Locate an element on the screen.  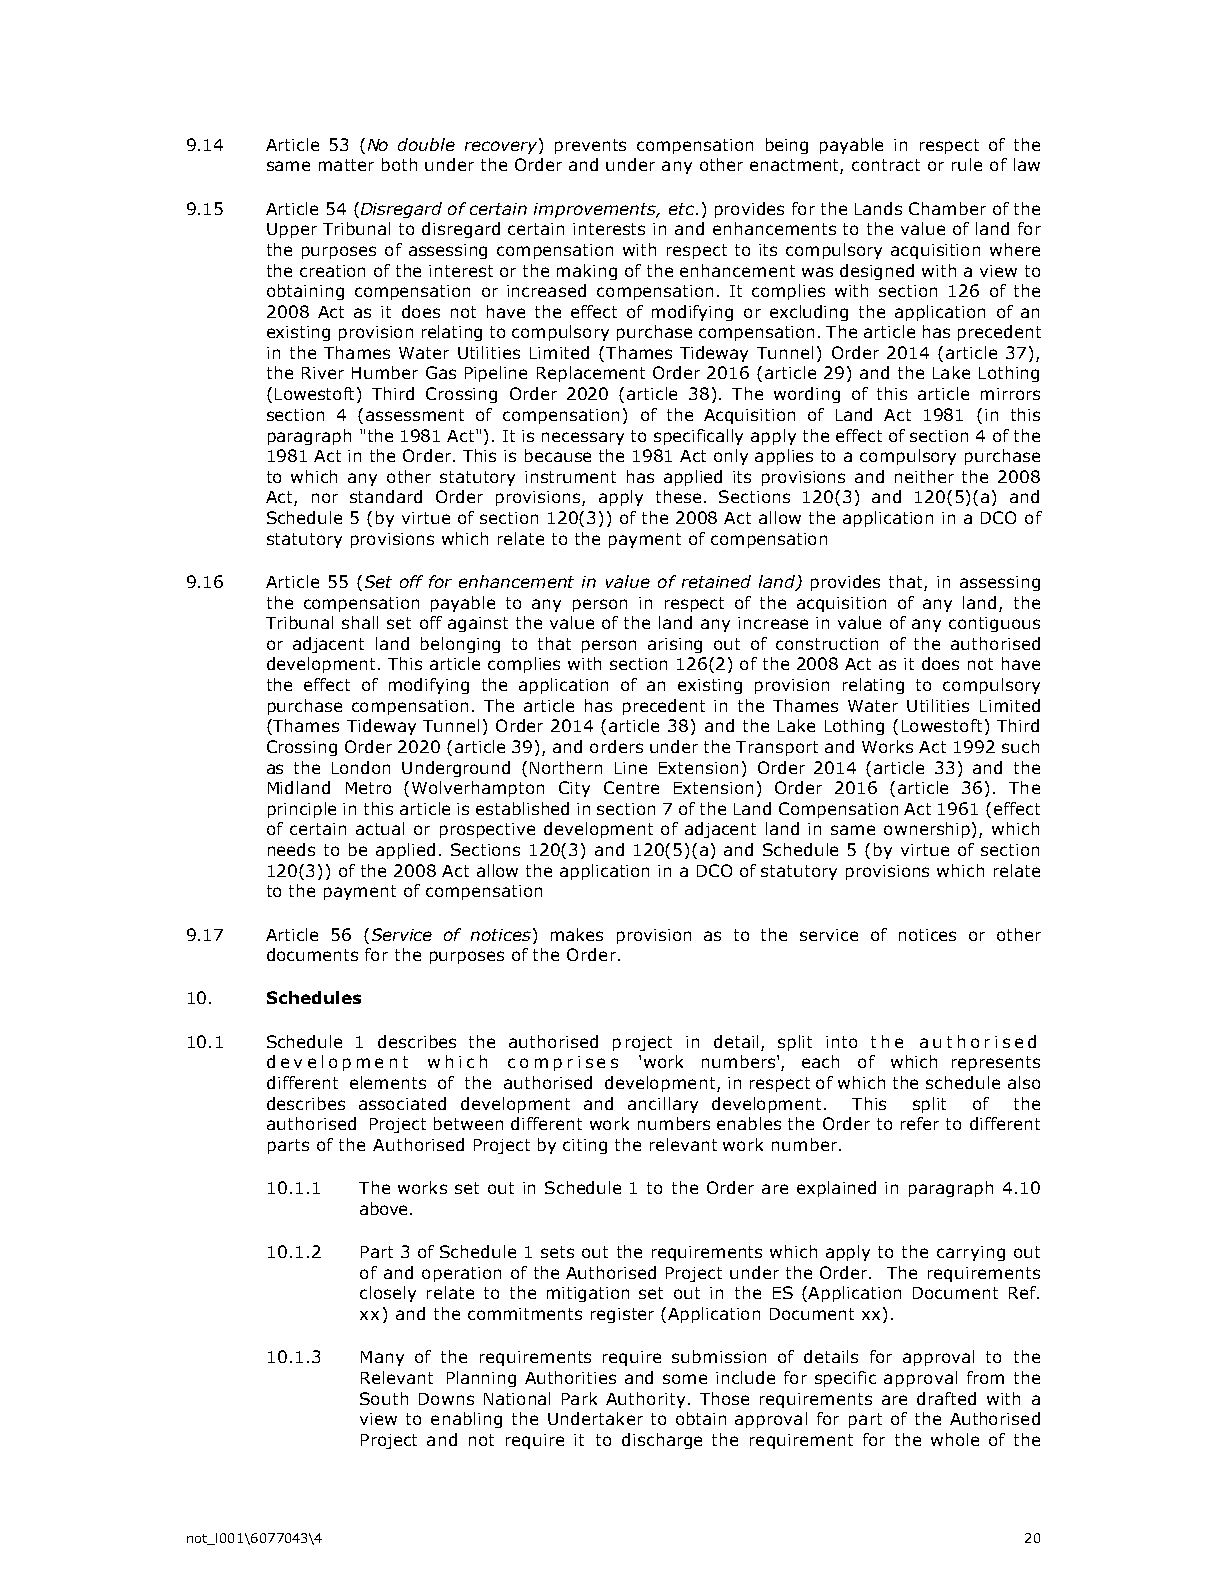
standard is located at coordinates (386, 496).
